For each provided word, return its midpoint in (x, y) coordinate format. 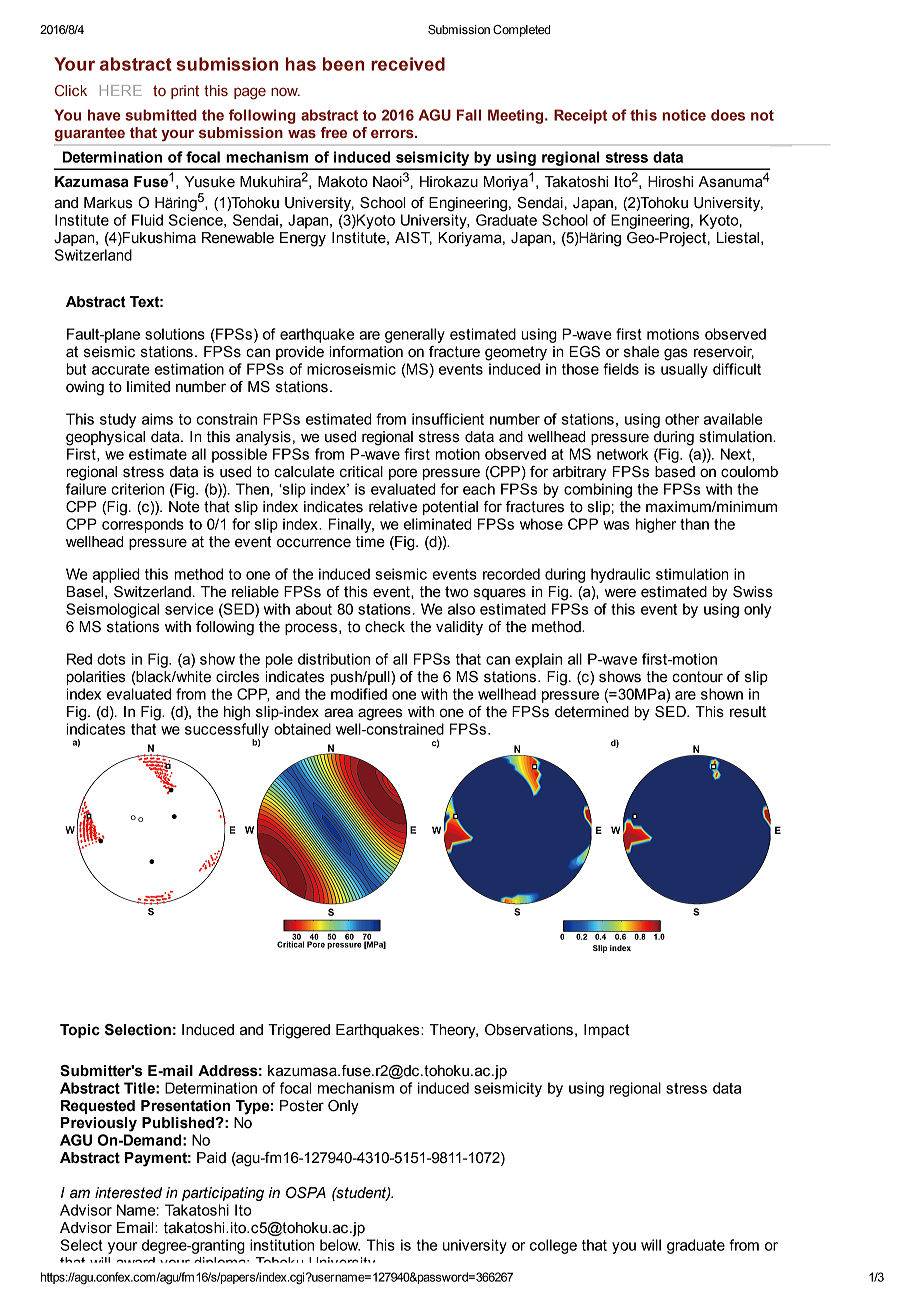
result (748, 712)
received (408, 64)
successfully (227, 731)
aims (157, 419)
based (675, 472)
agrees (380, 714)
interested (128, 1193)
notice (684, 115)
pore (403, 474)
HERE (121, 90)
